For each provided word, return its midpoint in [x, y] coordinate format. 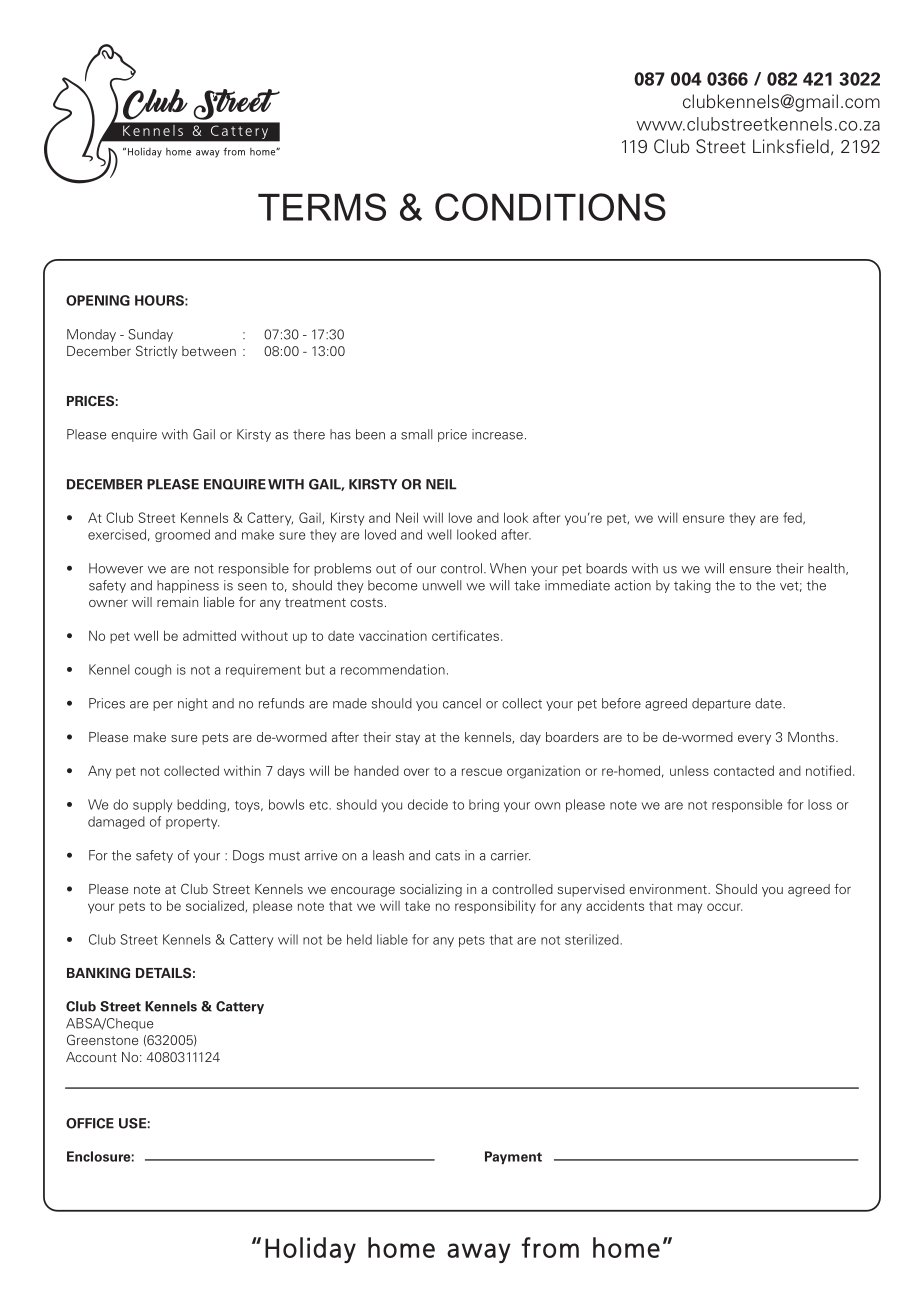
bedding [202, 805]
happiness [188, 586]
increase [497, 434]
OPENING [98, 300]
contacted [744, 770]
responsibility [495, 907]
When [508, 568]
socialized [216, 906]
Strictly [157, 352]
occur [724, 907]
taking [692, 586]
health [827, 569]
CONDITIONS [550, 207]
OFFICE [90, 1123]
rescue [482, 772]
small [416, 434]
